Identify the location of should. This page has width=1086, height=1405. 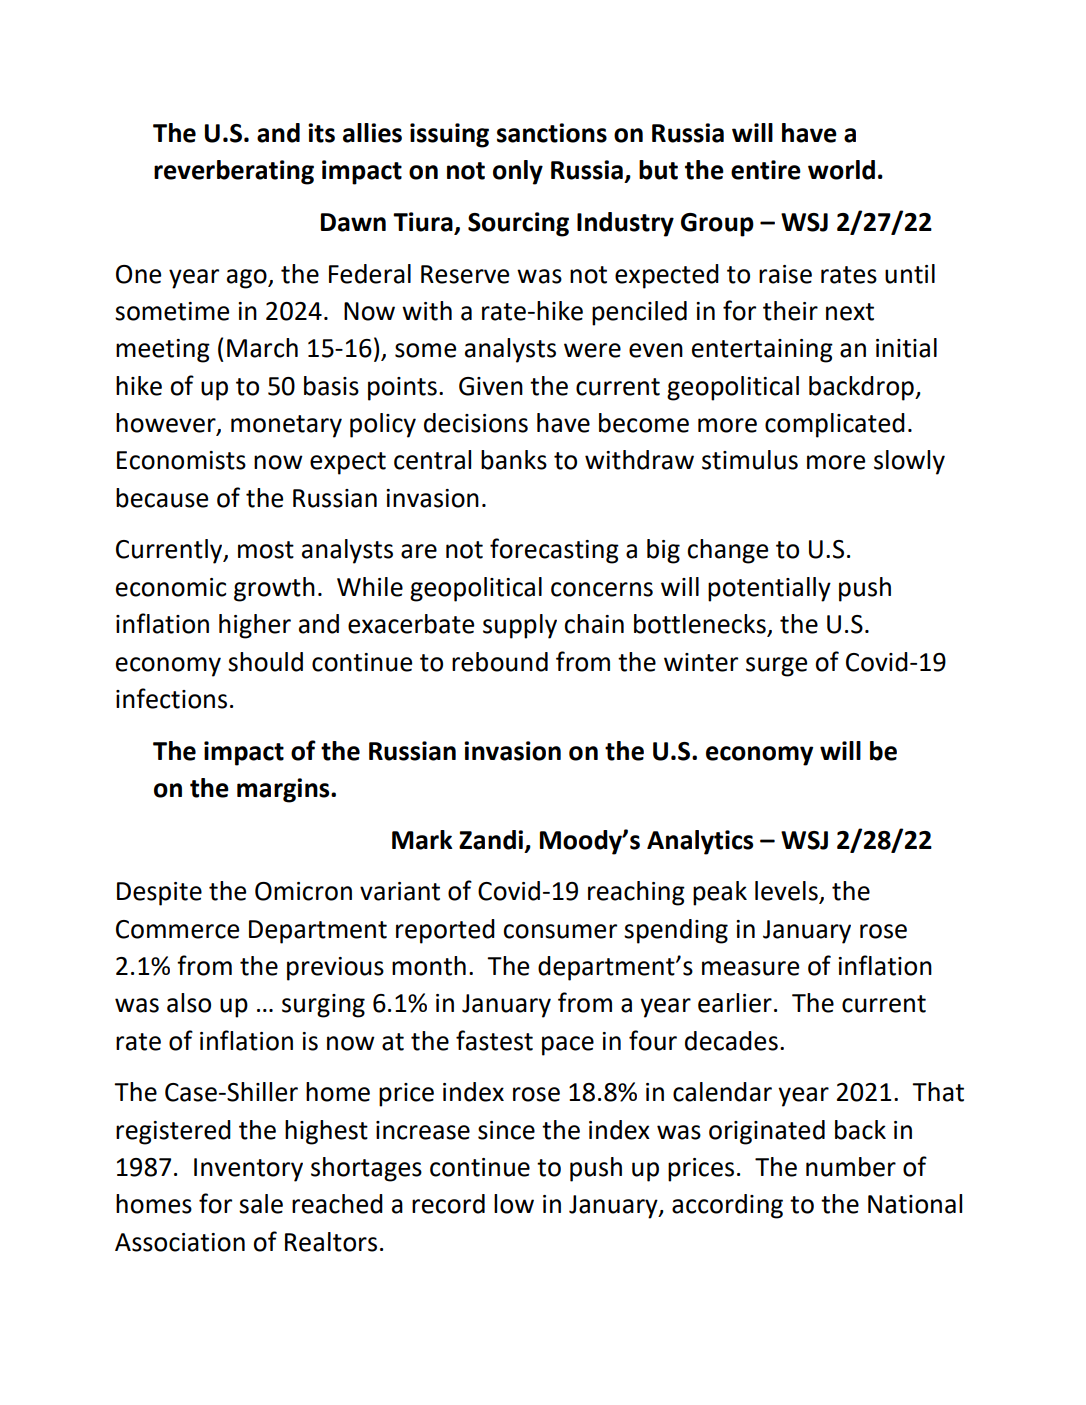
(265, 662).
